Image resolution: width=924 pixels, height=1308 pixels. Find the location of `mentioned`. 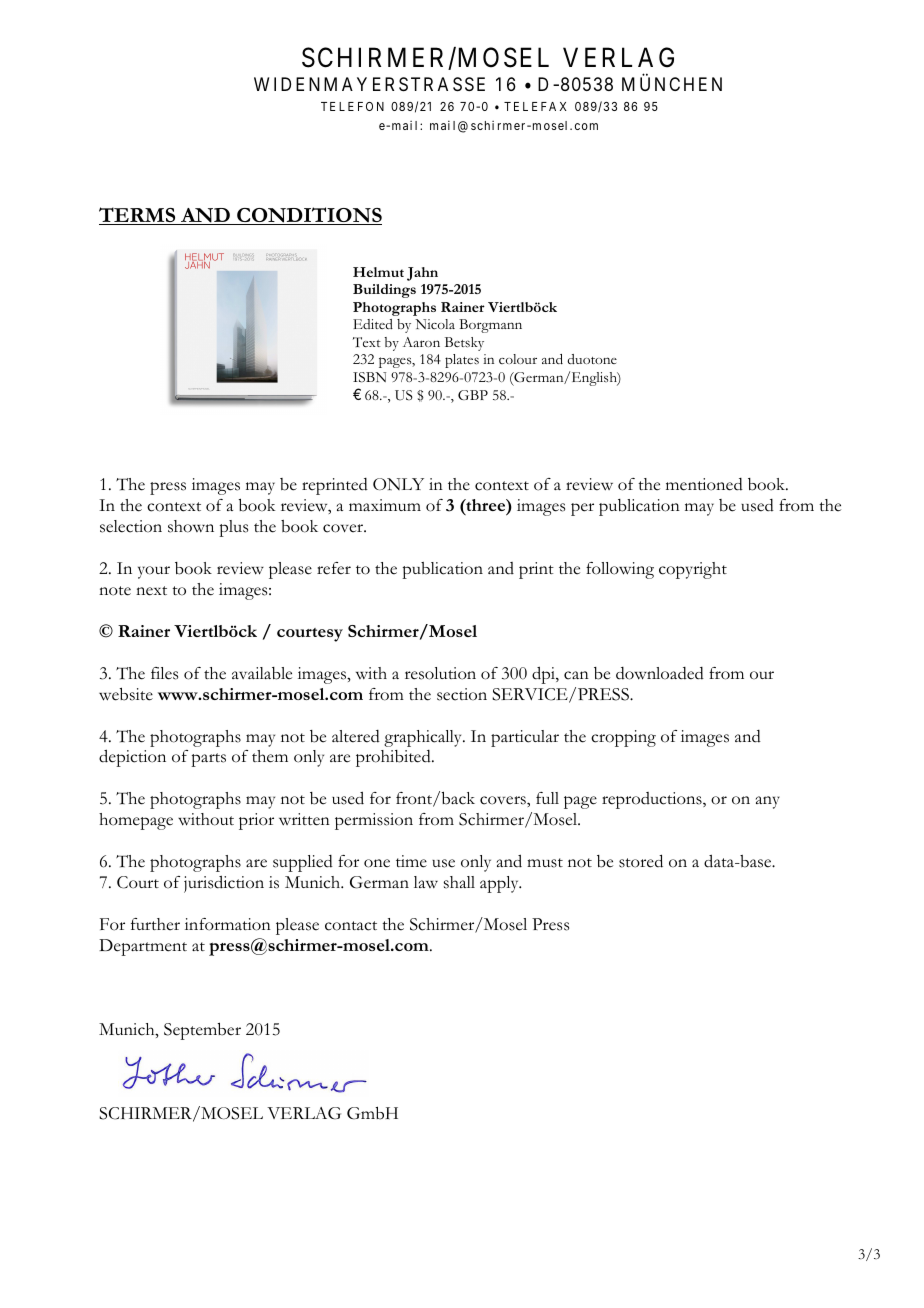

mentioned is located at coordinates (704, 484).
